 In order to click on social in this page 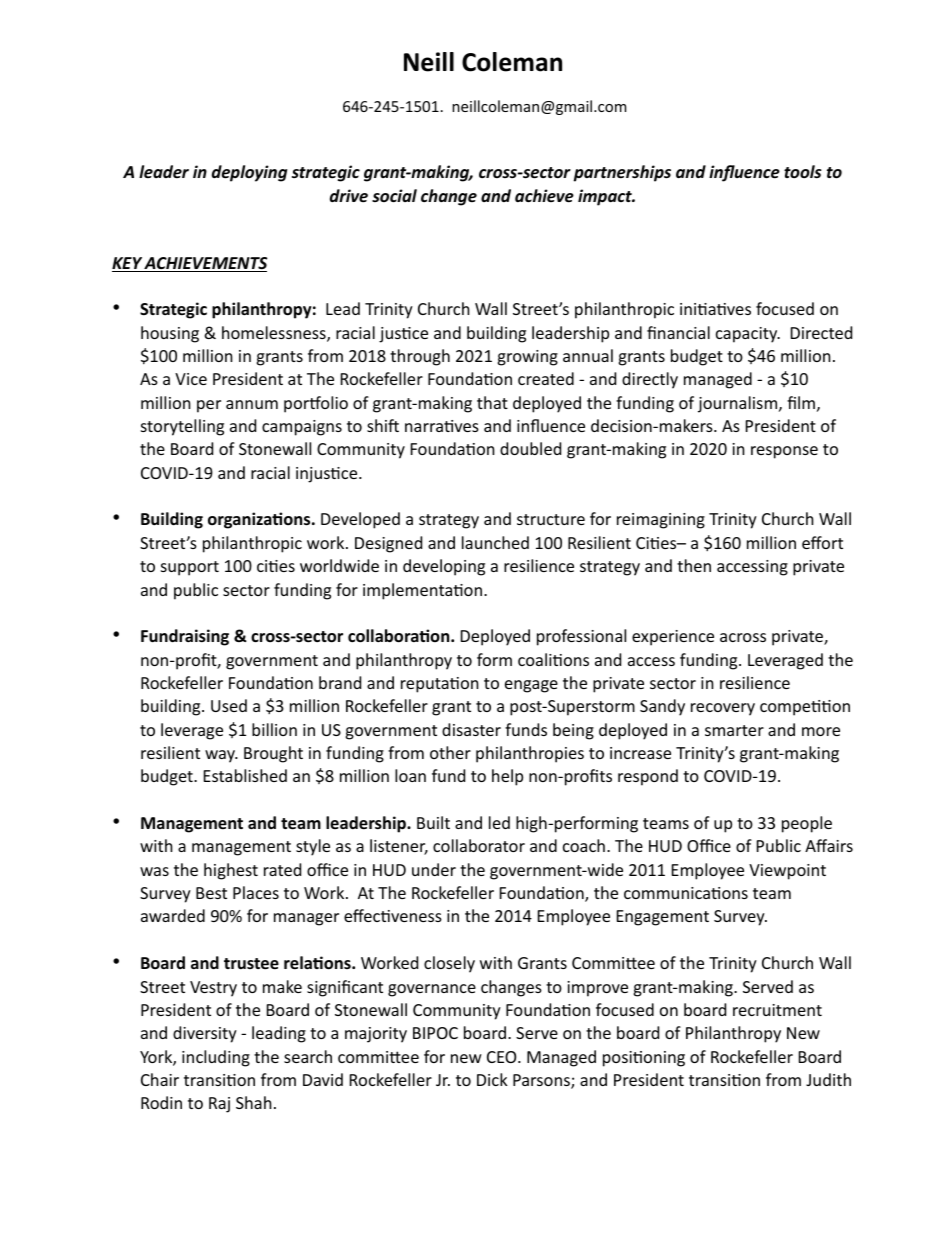, I will do `click(394, 195)`.
